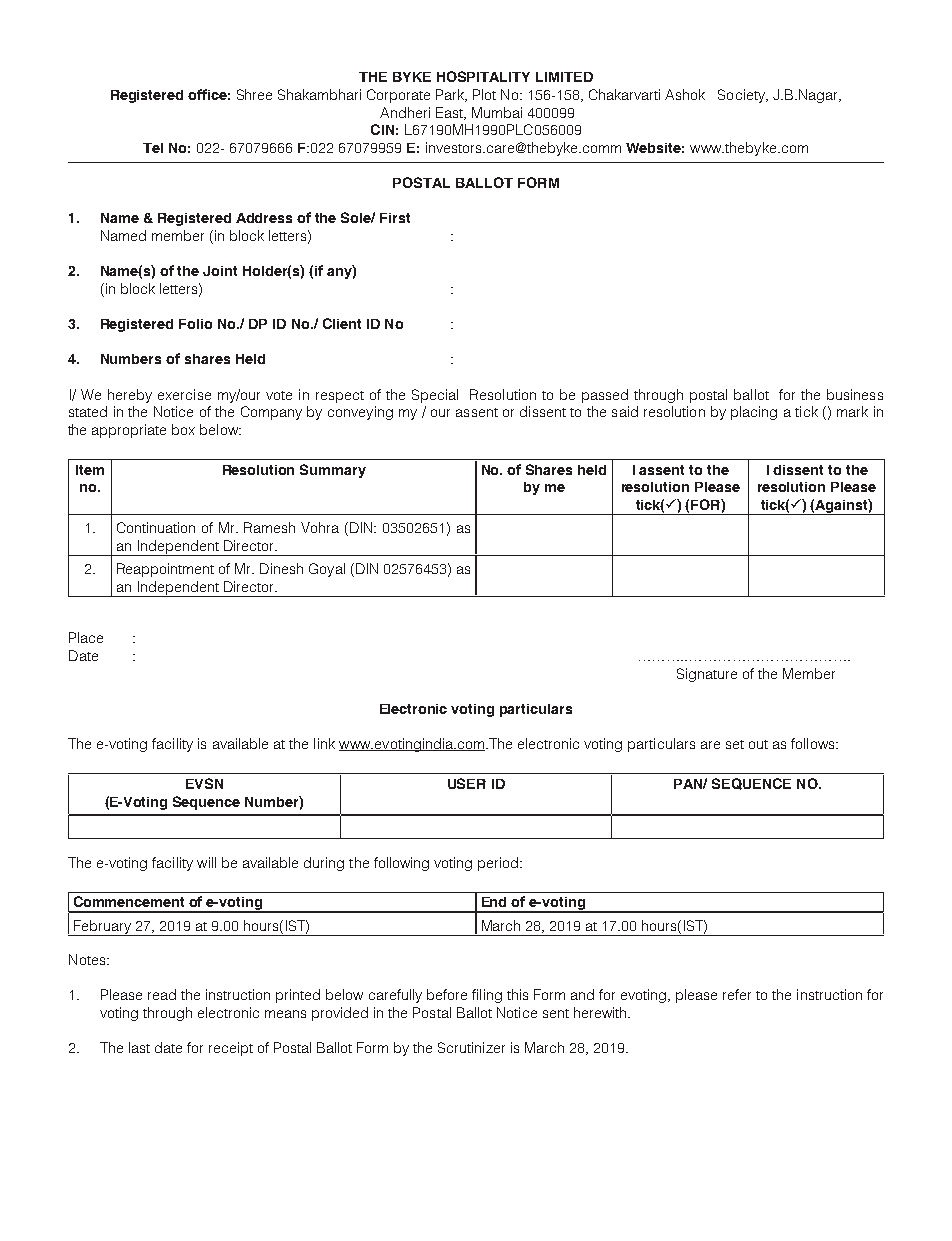 The height and width of the screenshot is (1241, 952). I want to click on Society, so click(742, 96).
